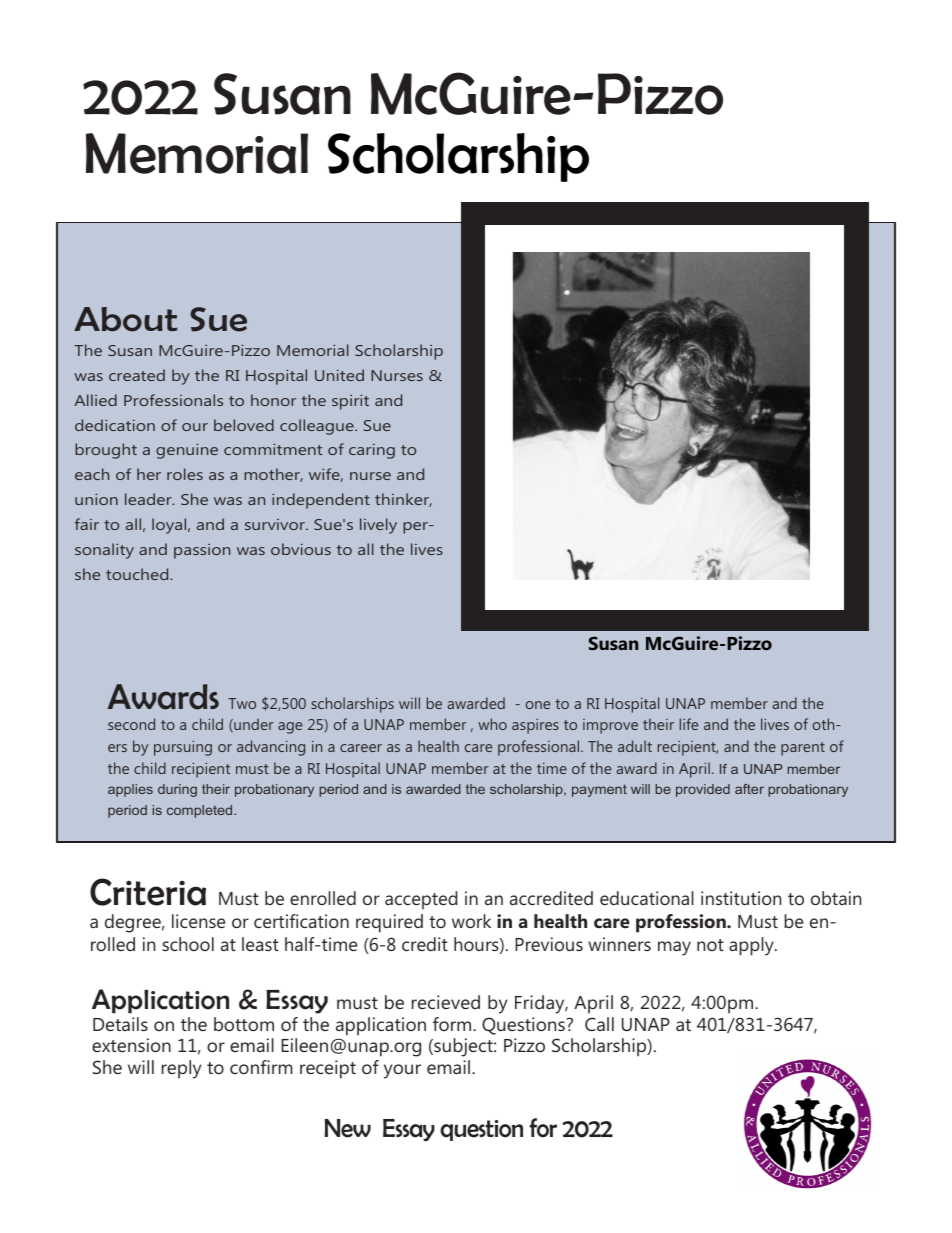 The image size is (952, 1233). What do you see at coordinates (350, 402) in the screenshot?
I see `spirit` at bounding box center [350, 402].
